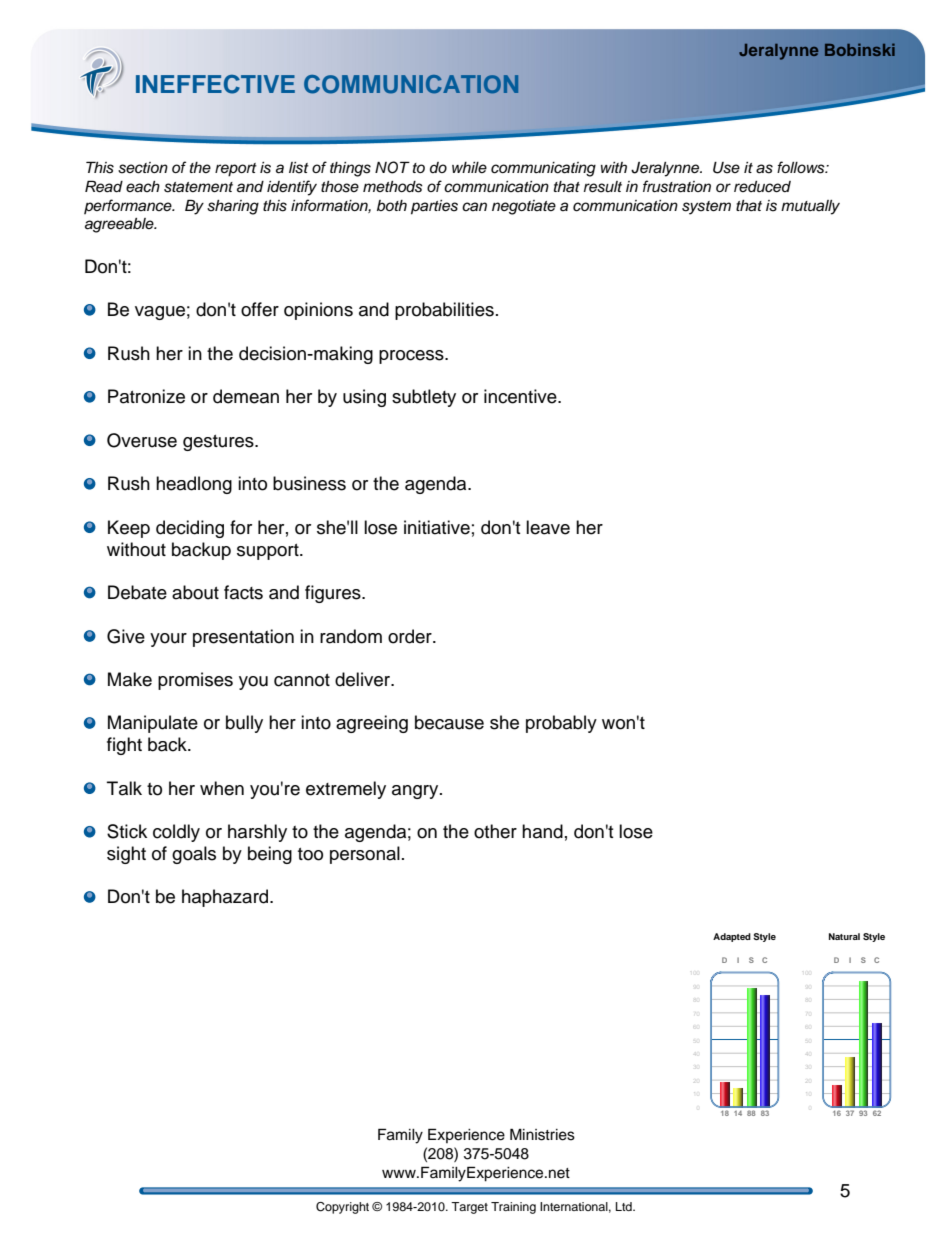 This document has width=952, height=1233. I want to click on while, so click(469, 167).
